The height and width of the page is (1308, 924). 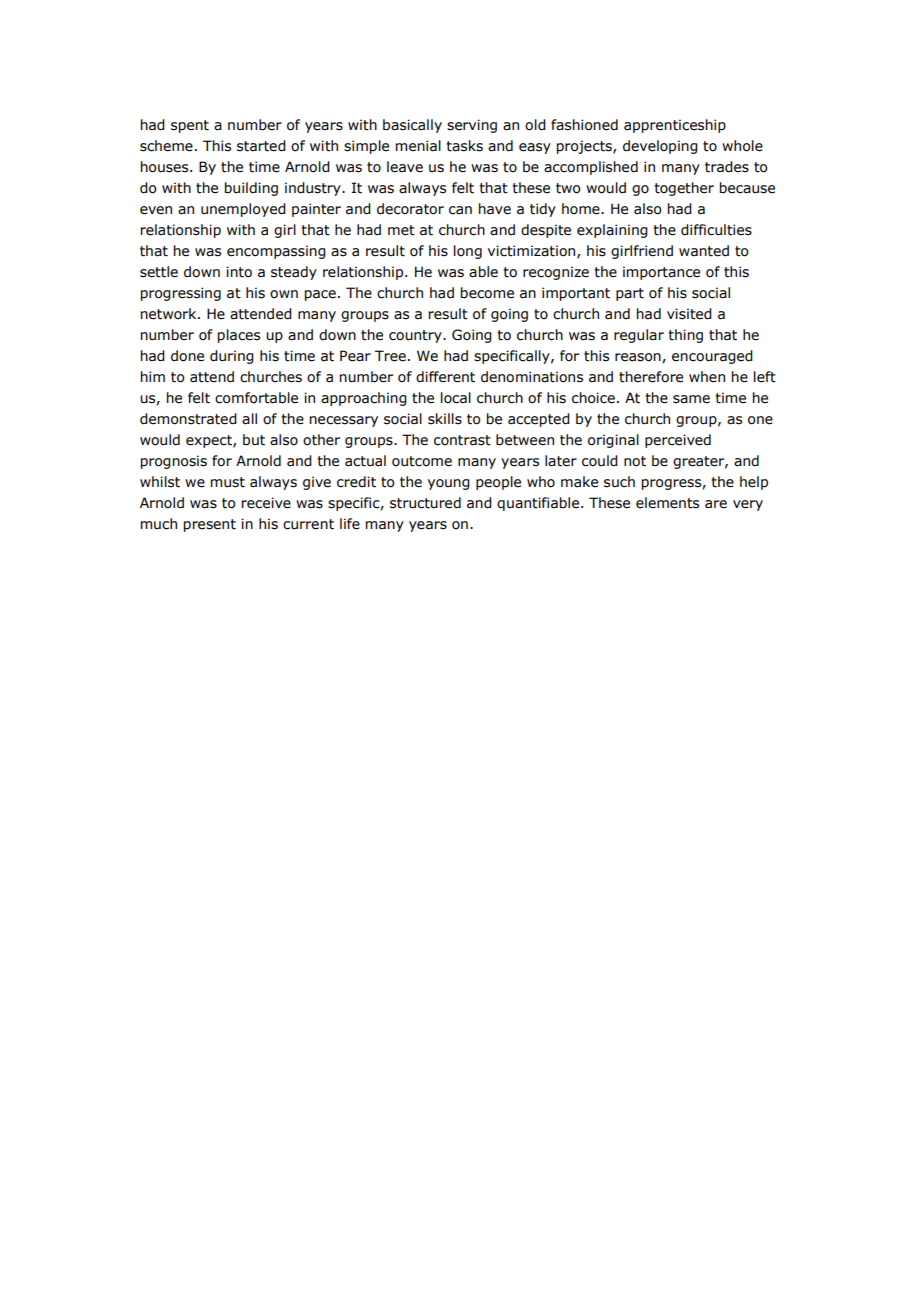 I want to click on unemployed, so click(x=243, y=210).
